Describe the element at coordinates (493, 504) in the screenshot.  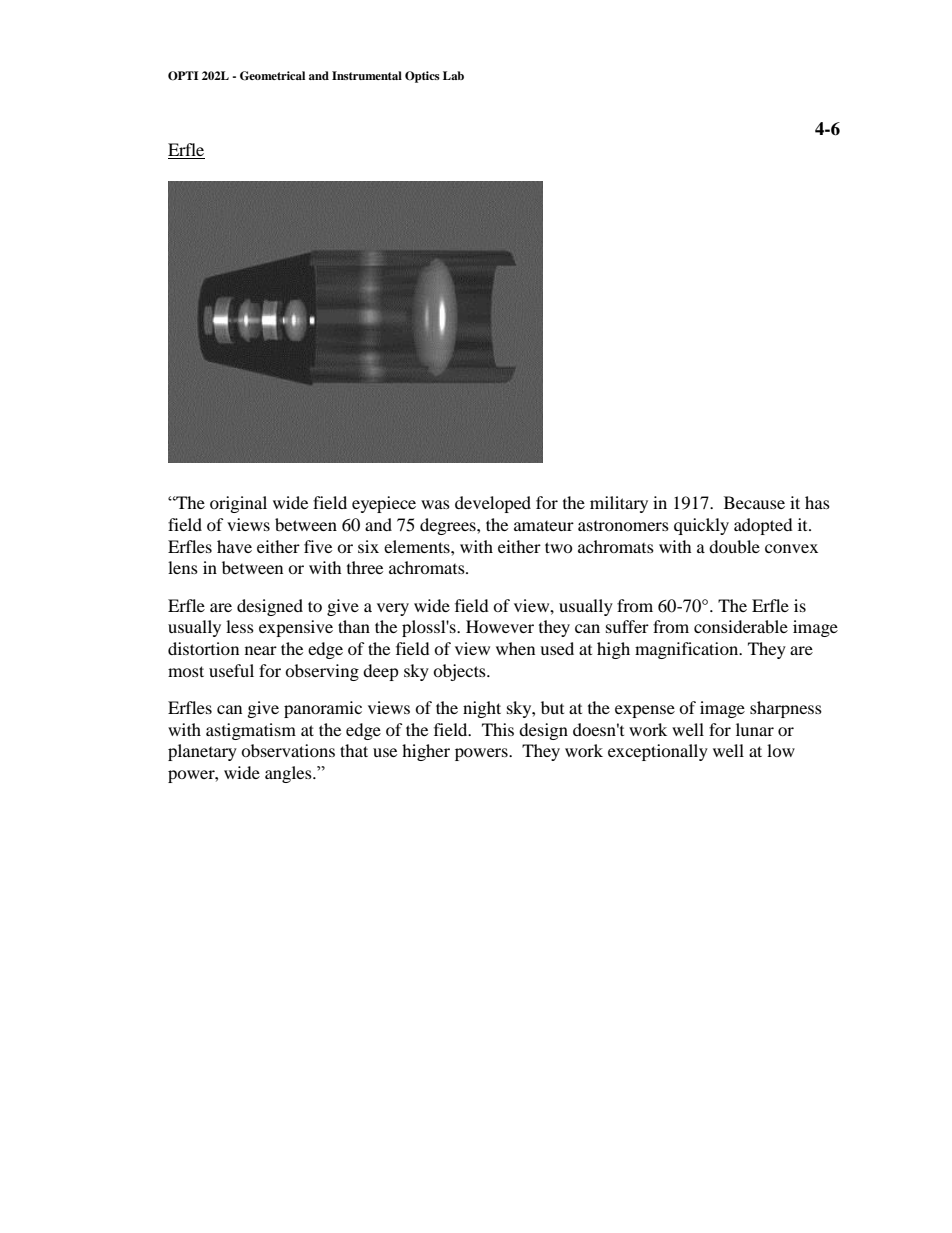
I see `developed` at that location.
